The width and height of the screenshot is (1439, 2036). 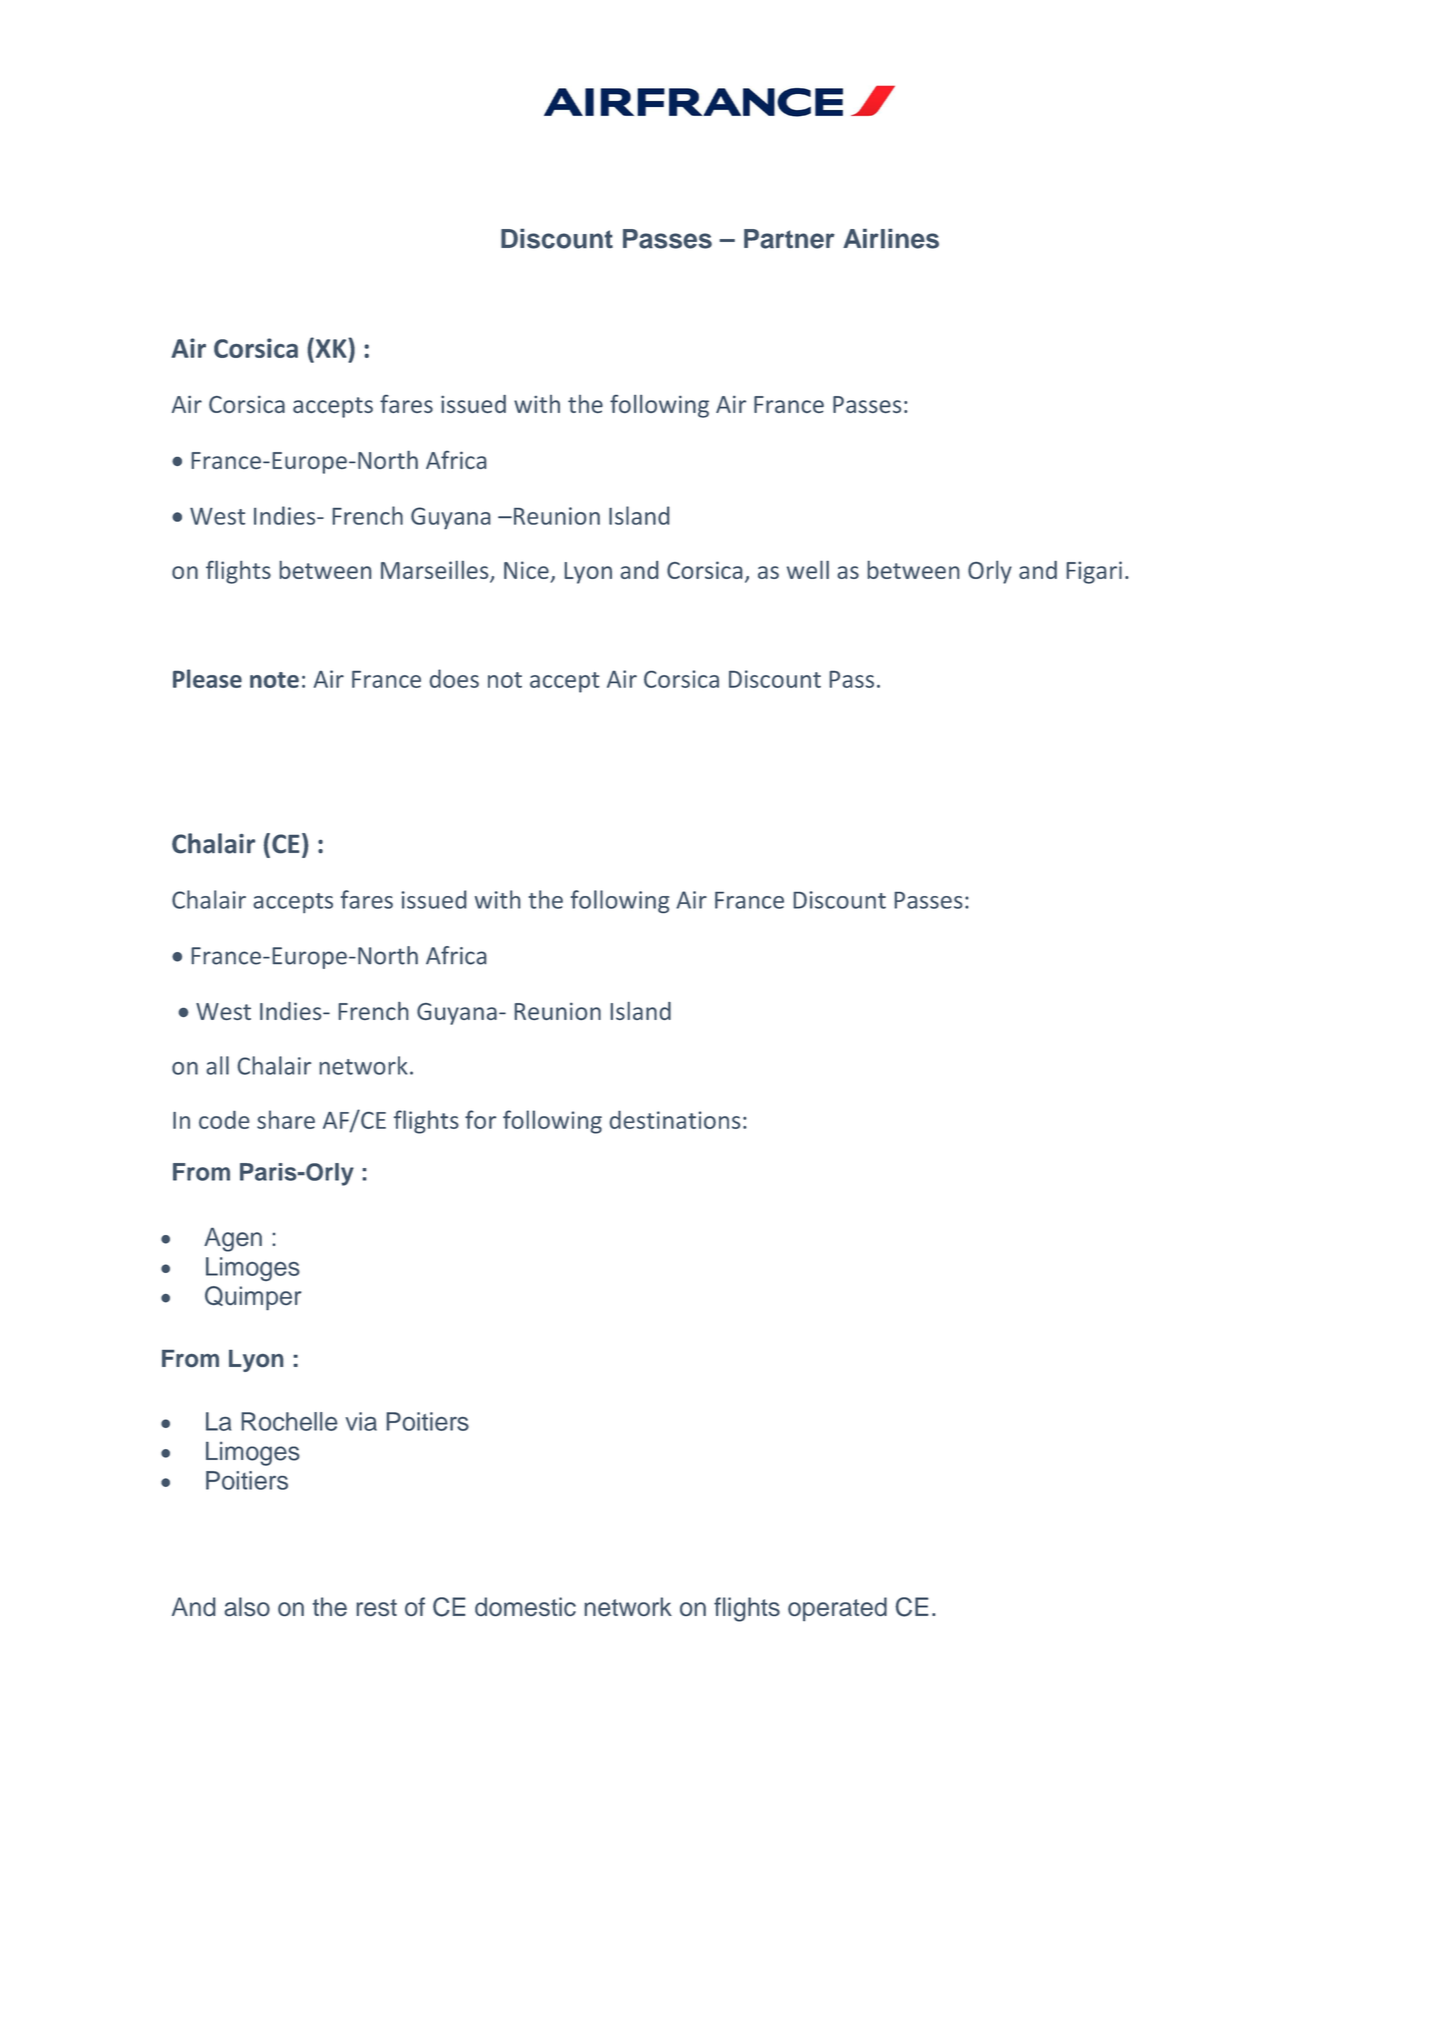 What do you see at coordinates (207, 678) in the screenshot?
I see `Please` at bounding box center [207, 678].
